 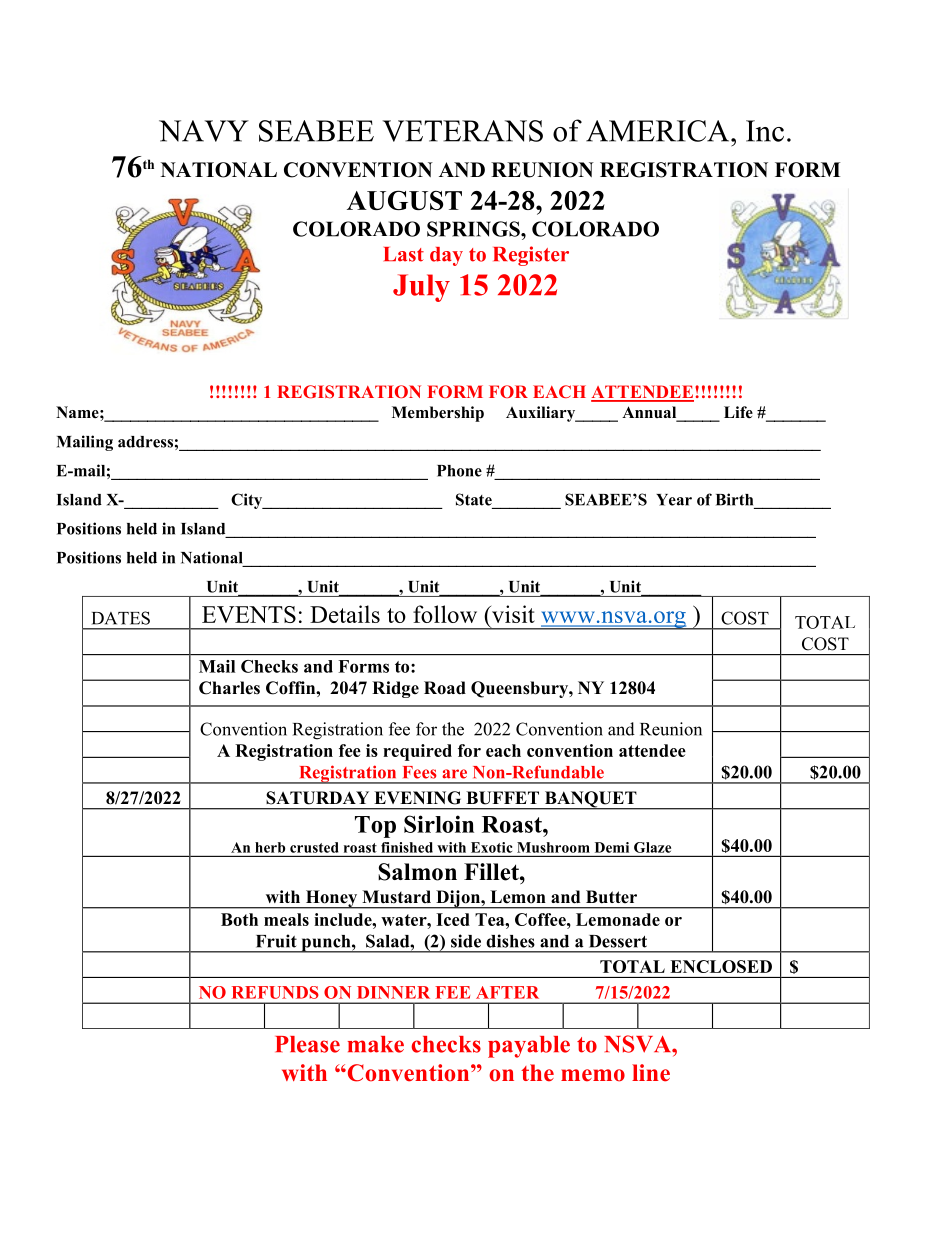 I want to click on NAVY, so click(x=204, y=131).
